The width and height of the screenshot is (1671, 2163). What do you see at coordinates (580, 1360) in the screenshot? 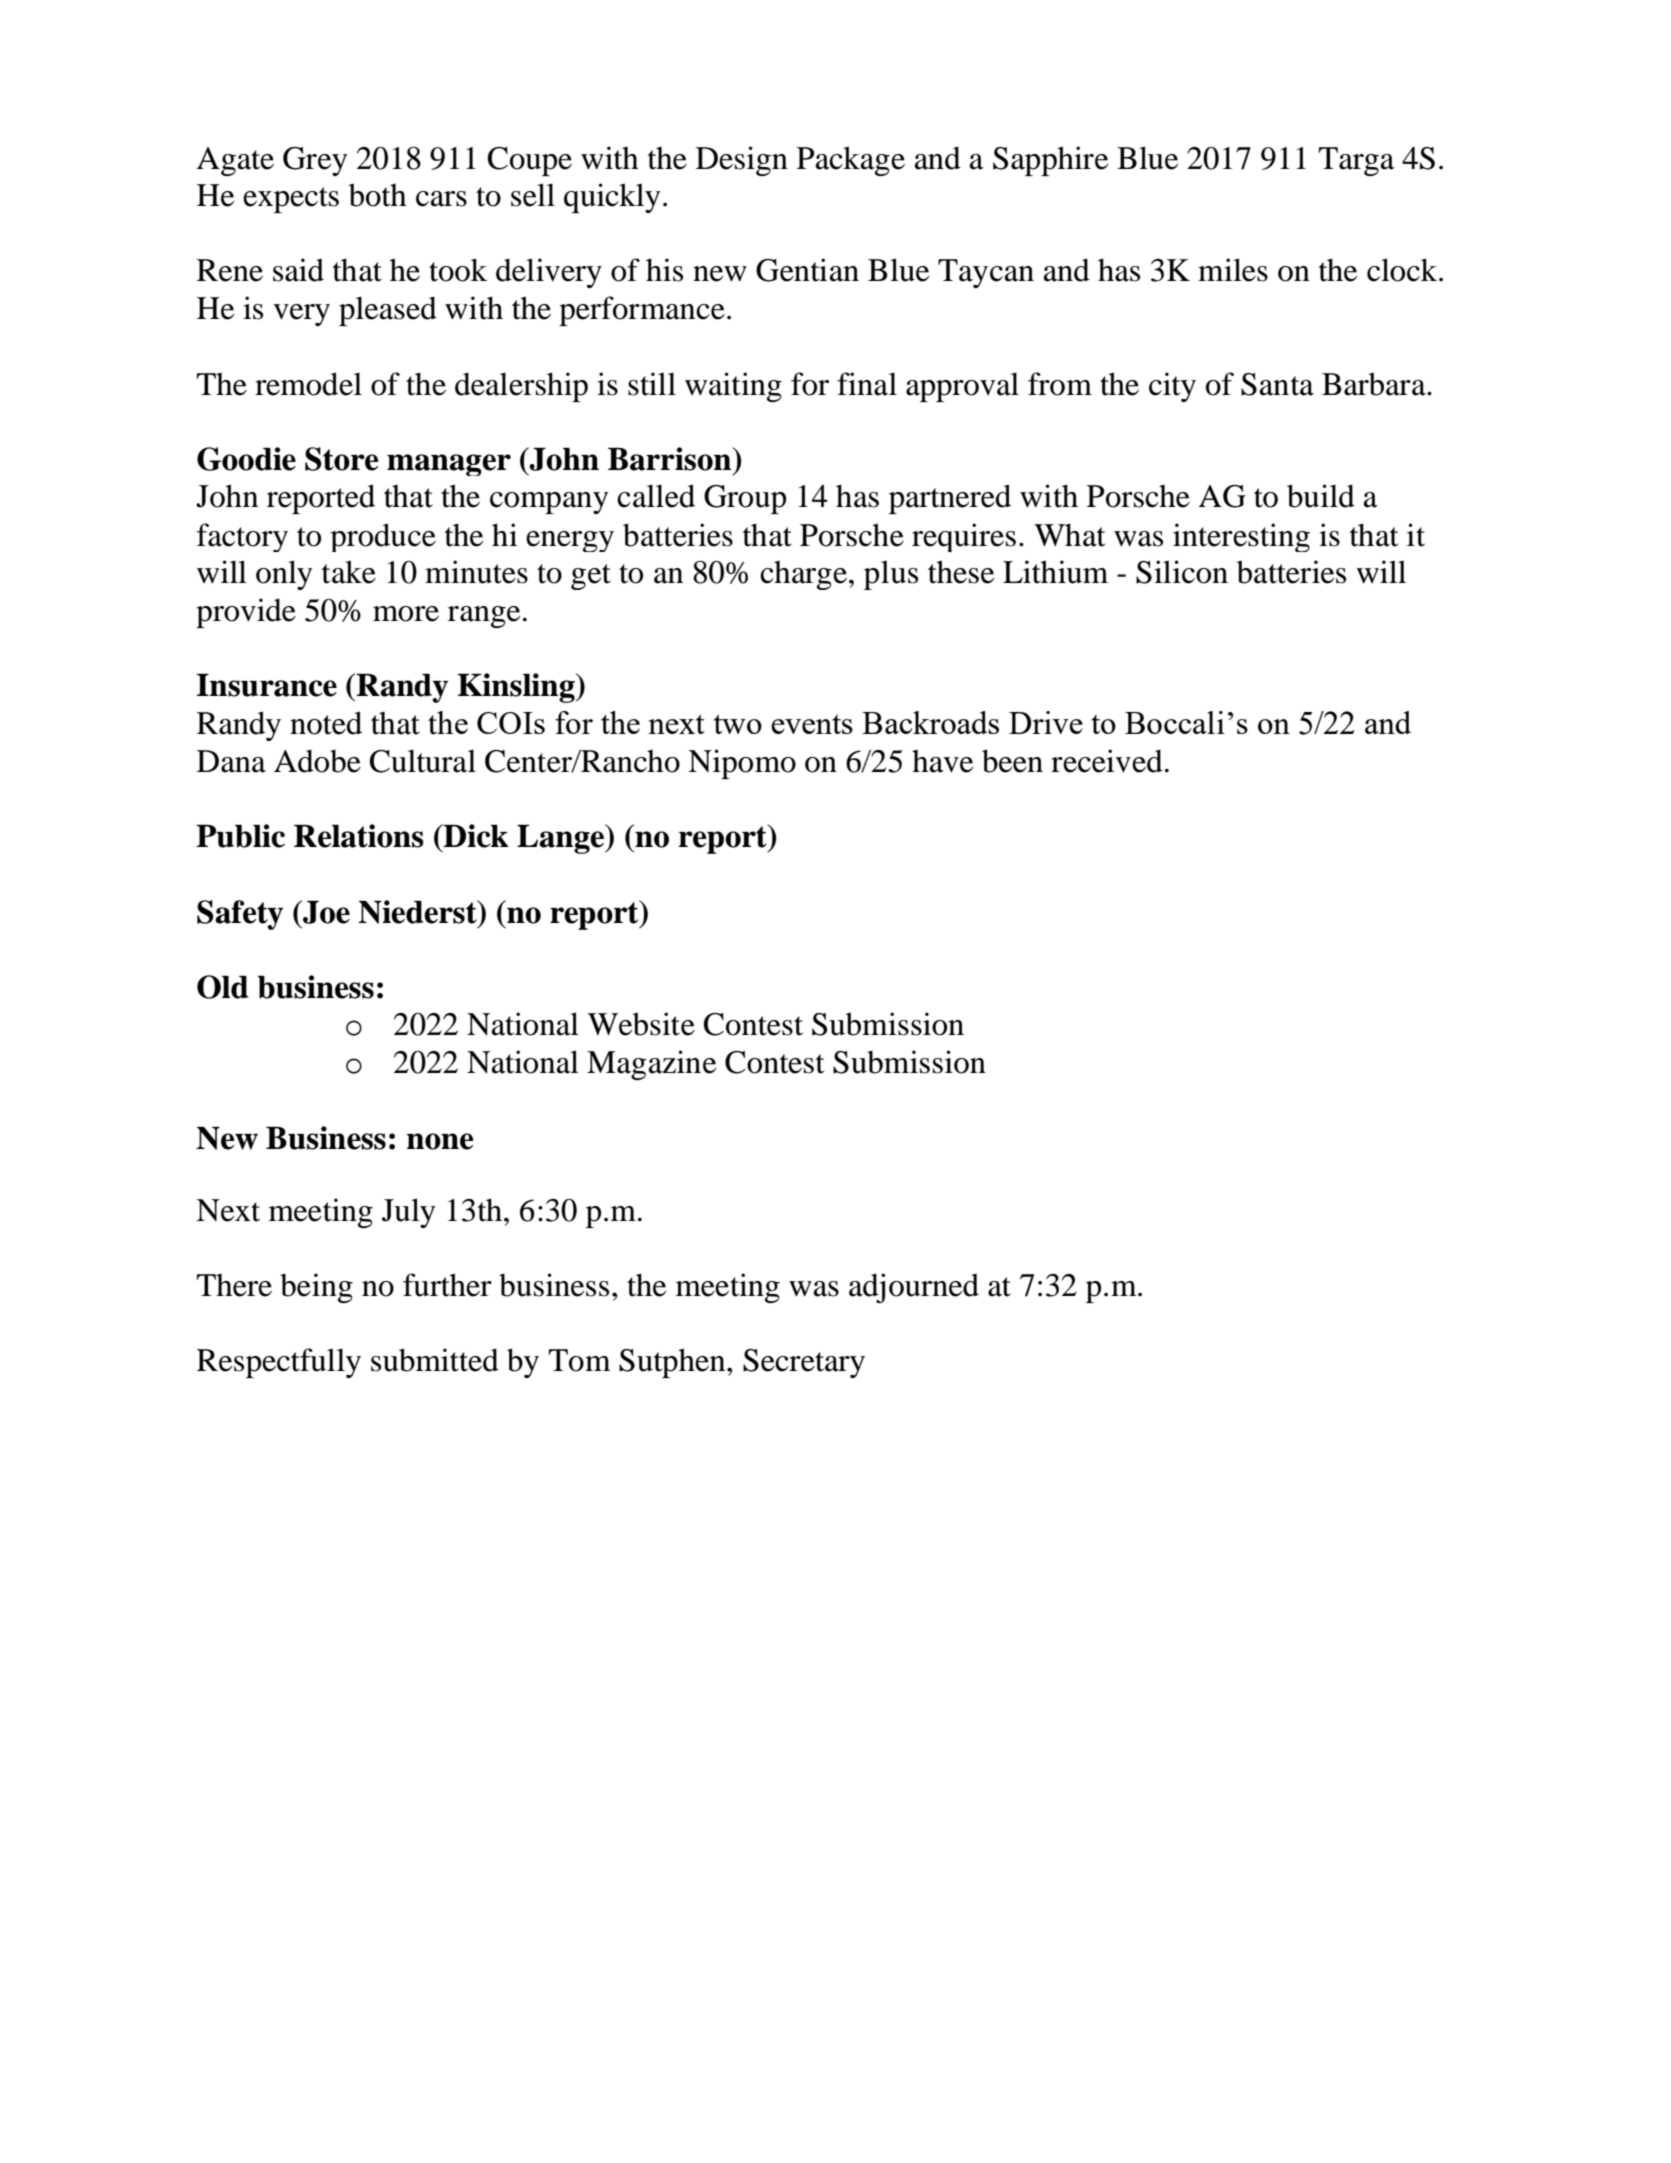
I see `Tom` at bounding box center [580, 1360].
